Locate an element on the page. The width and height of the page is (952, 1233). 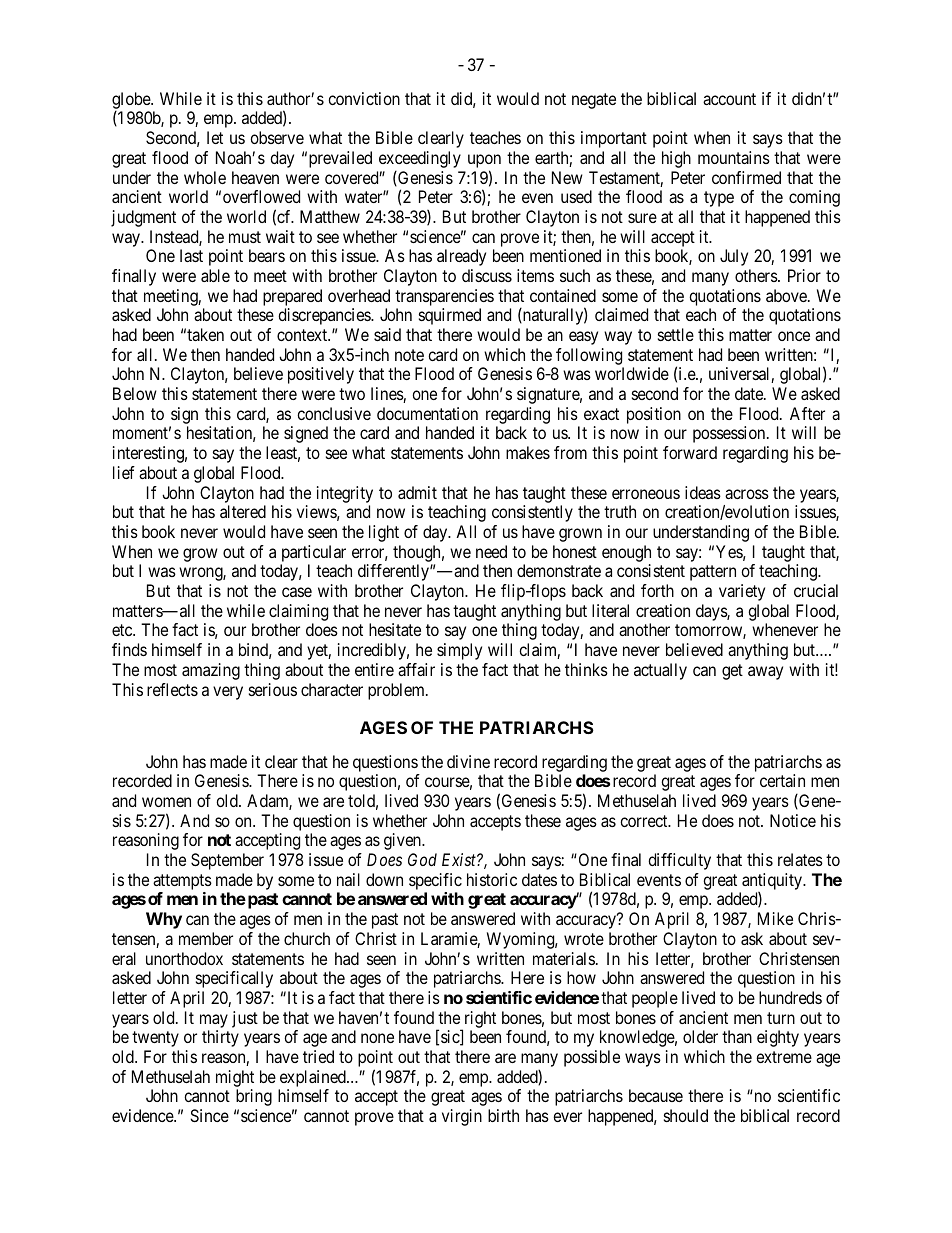
might is located at coordinates (235, 1078).
